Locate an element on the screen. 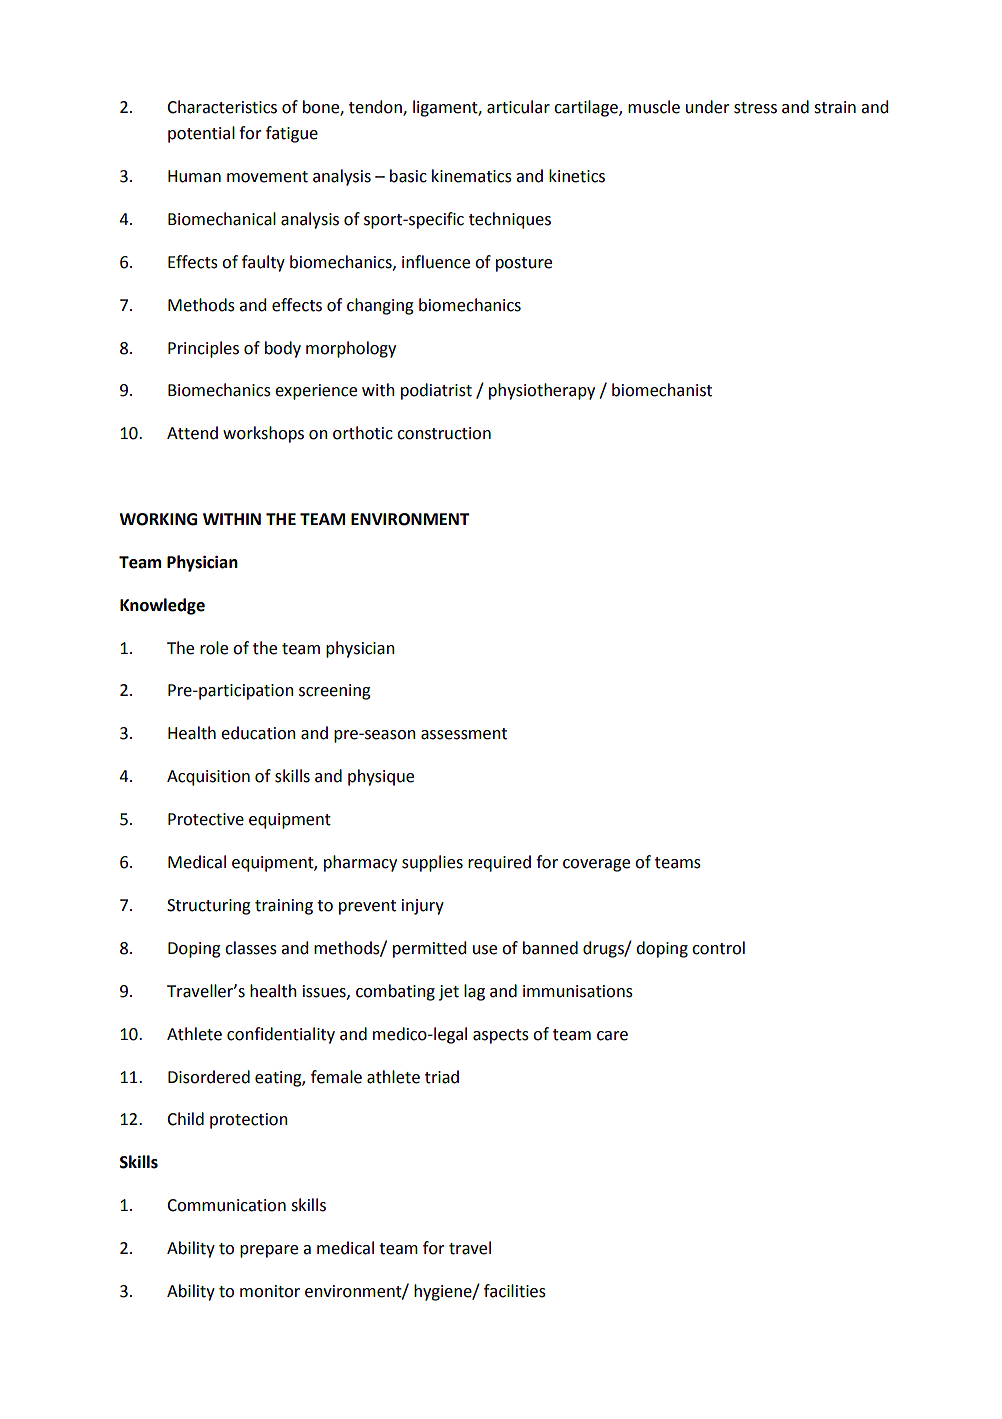 The height and width of the screenshot is (1419, 1002). prepare is located at coordinates (269, 1251).
